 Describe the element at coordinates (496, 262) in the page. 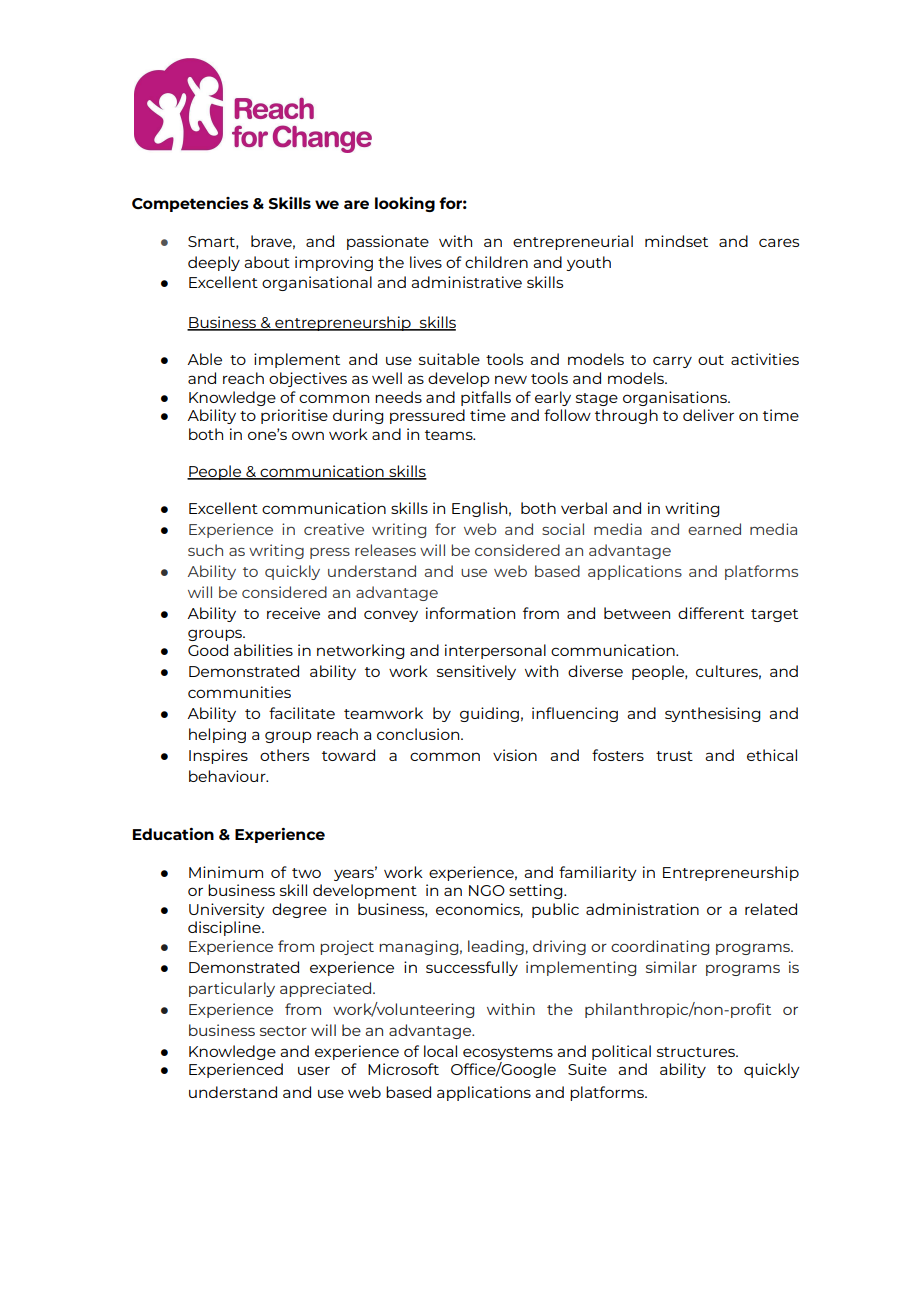

I see `children` at that location.
